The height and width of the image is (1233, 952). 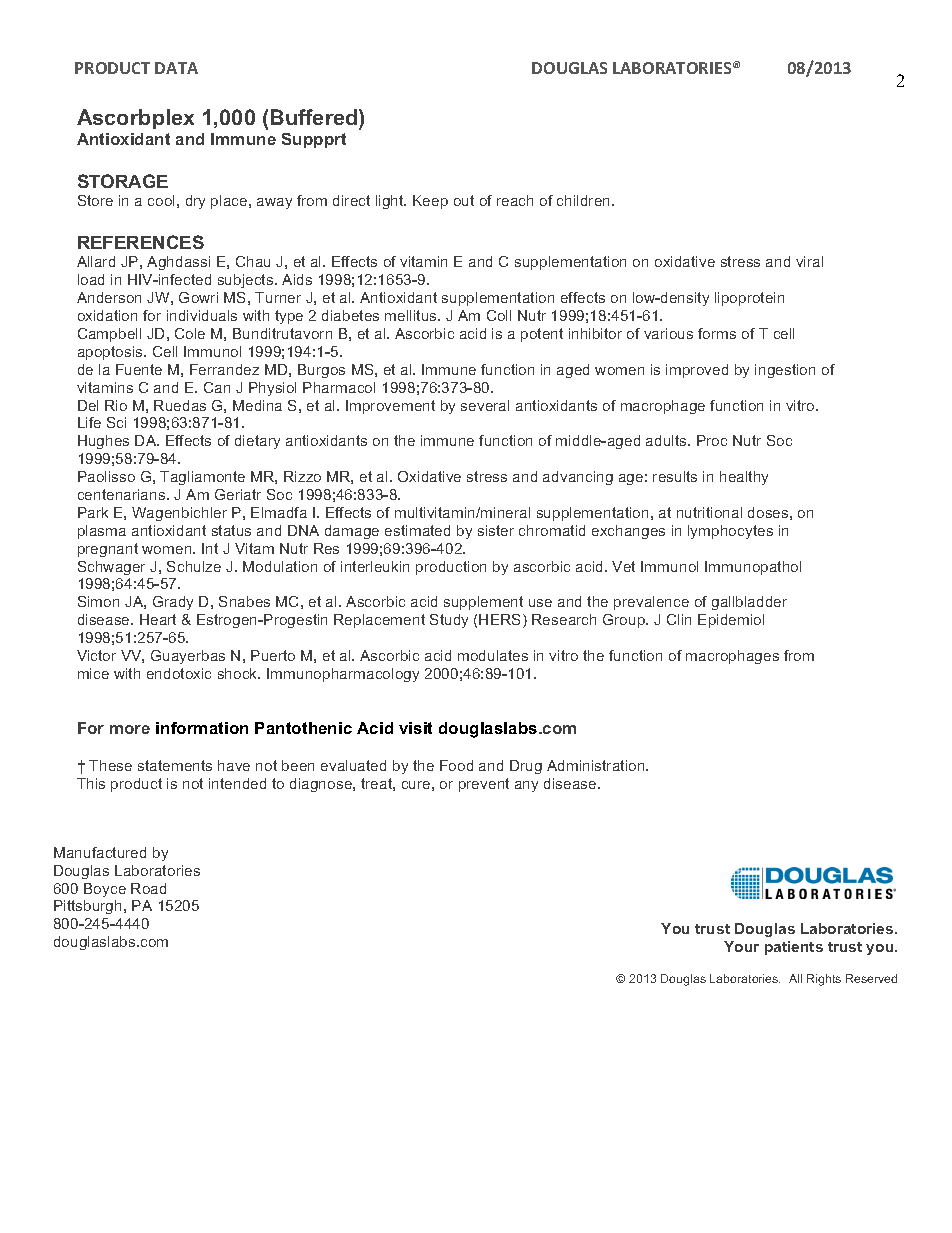 What do you see at coordinates (496, 530) in the image?
I see `sister` at bounding box center [496, 530].
